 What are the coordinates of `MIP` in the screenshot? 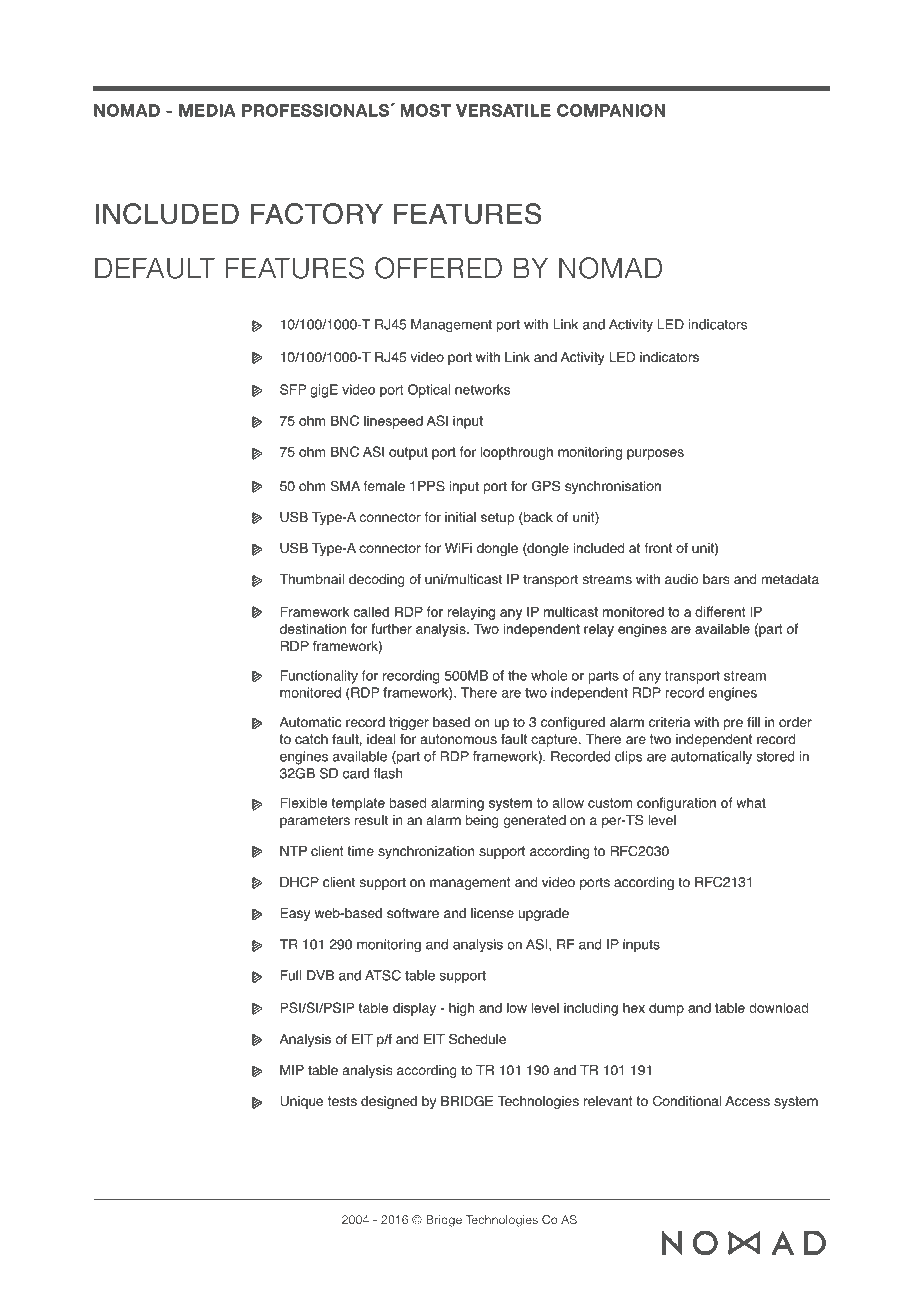 It's located at (292, 1070).
